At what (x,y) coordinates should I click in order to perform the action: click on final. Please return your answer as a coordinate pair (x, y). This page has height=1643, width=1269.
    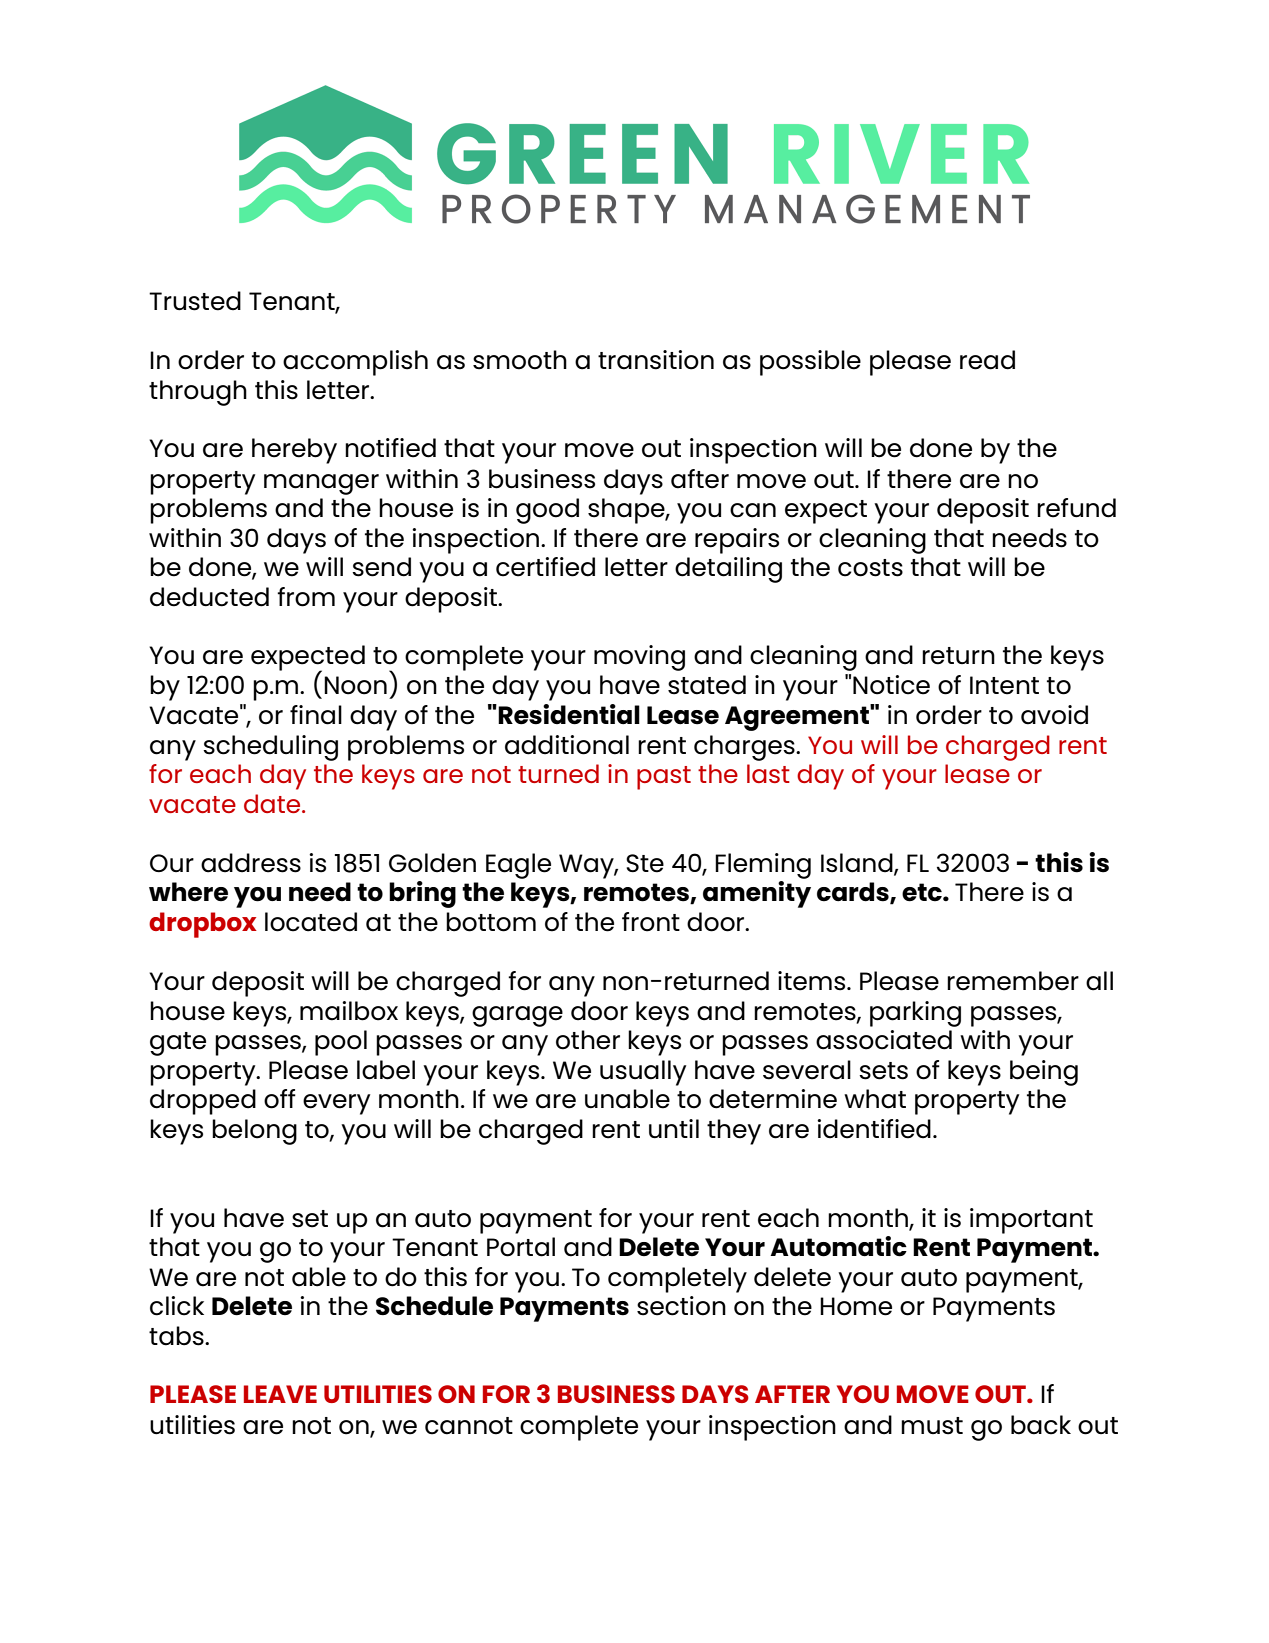
    Looking at the image, I should click on (316, 715).
